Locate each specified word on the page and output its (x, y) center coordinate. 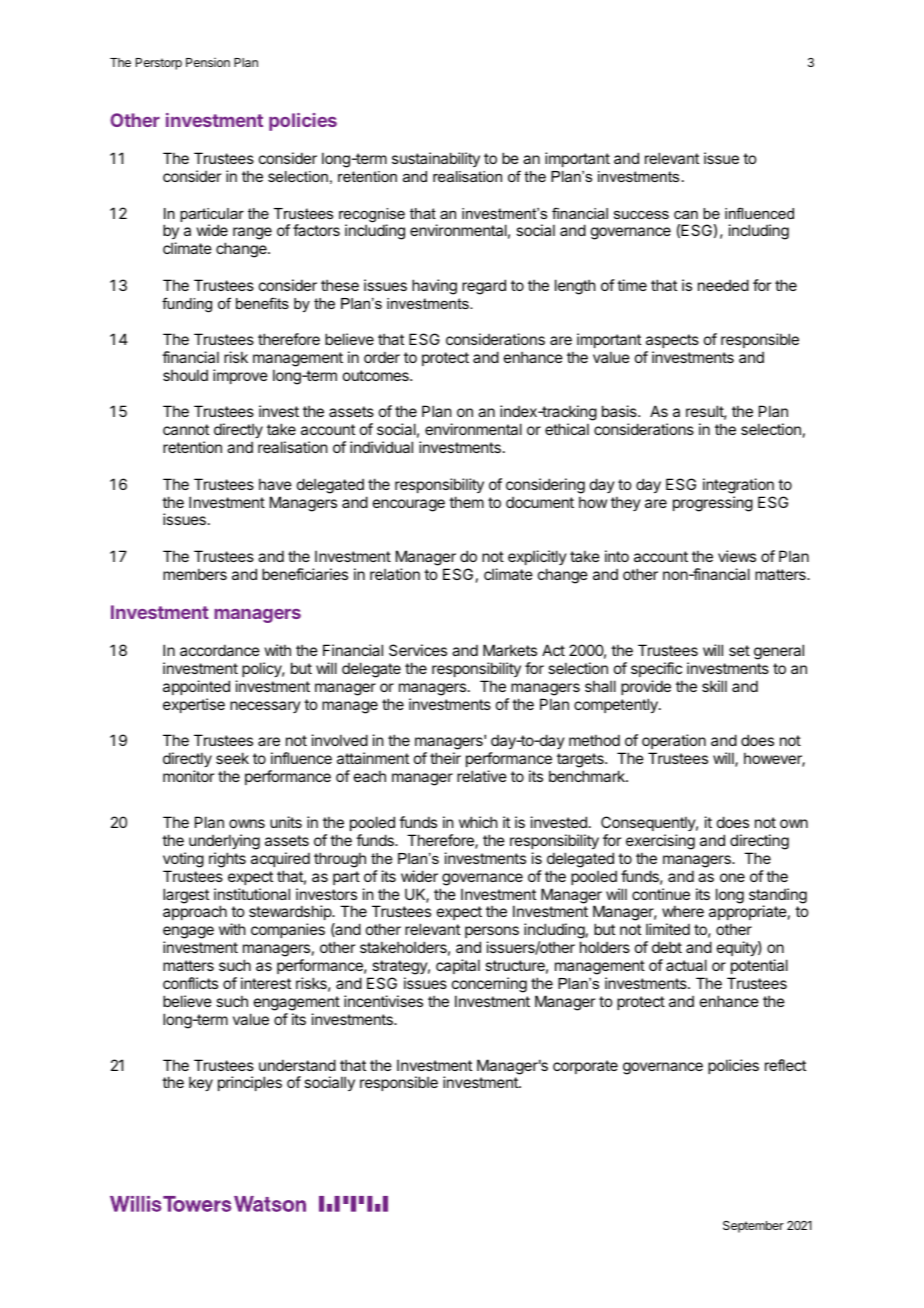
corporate (585, 1067)
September (753, 1227)
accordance (220, 650)
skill (714, 686)
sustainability (436, 159)
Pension (208, 62)
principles (250, 1083)
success (641, 215)
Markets (510, 650)
